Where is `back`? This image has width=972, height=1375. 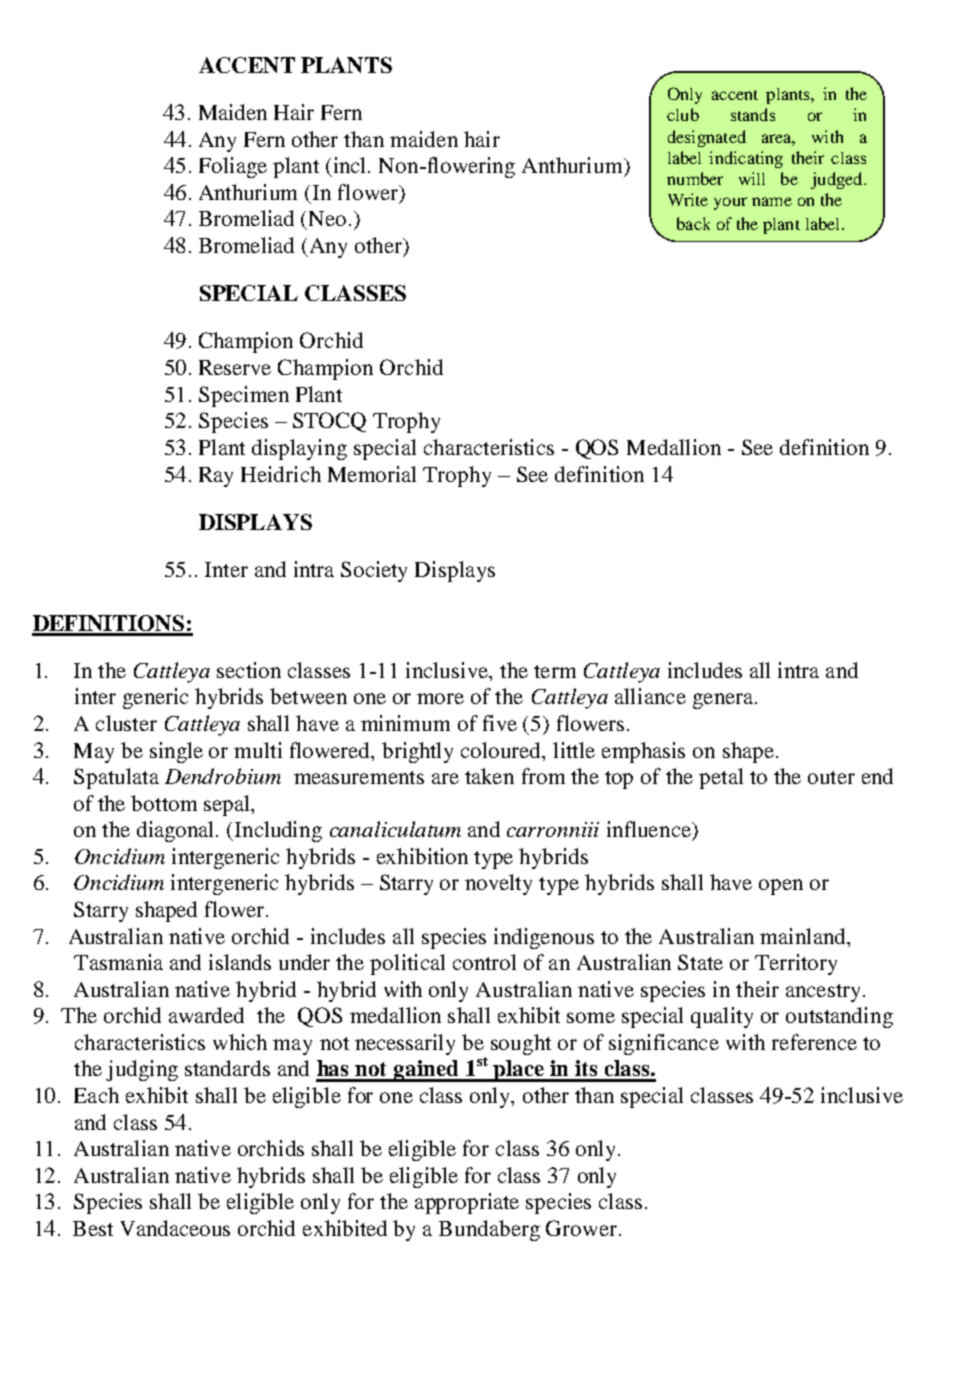 back is located at coordinates (693, 223).
